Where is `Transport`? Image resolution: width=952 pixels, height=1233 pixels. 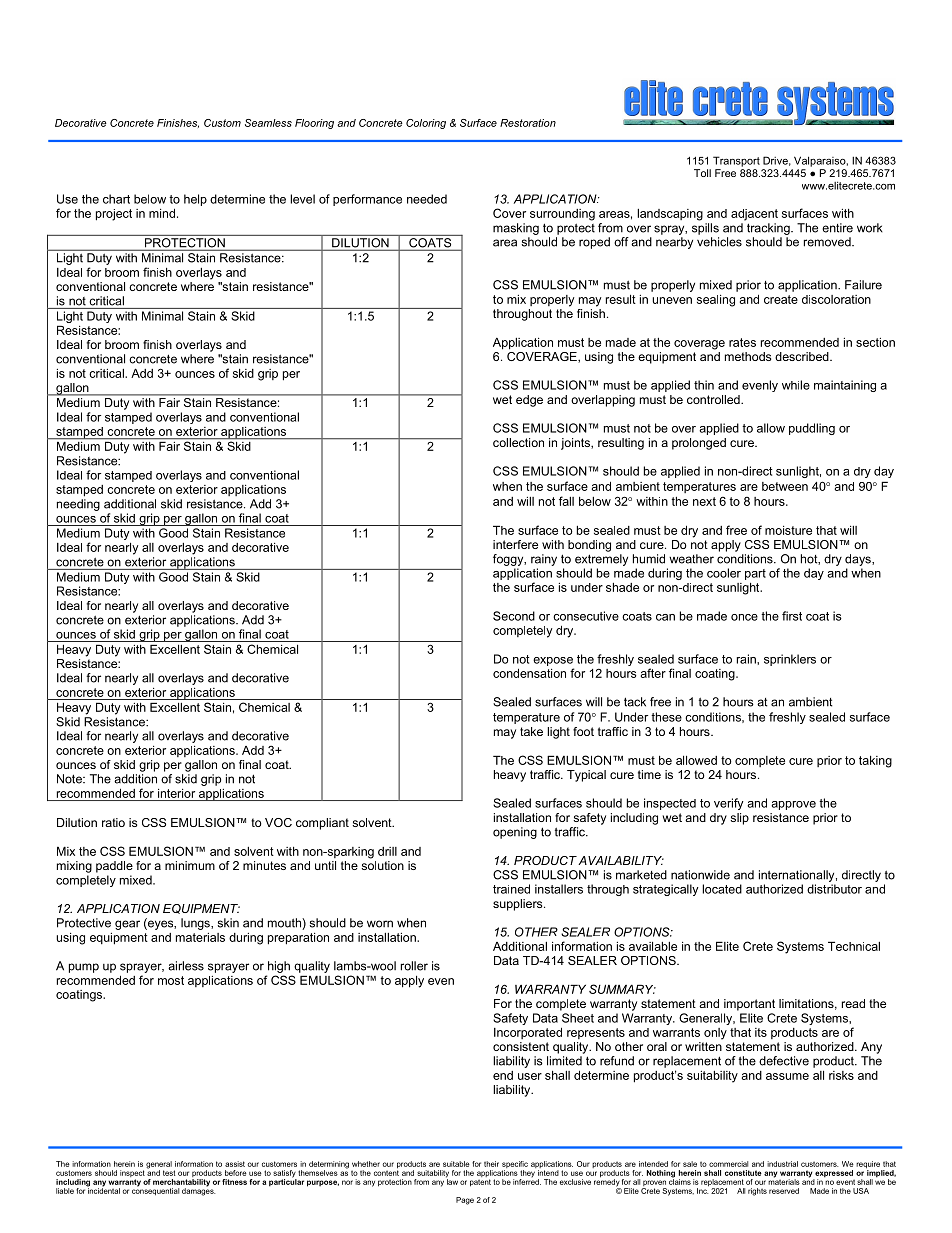 Transport is located at coordinates (736, 161).
